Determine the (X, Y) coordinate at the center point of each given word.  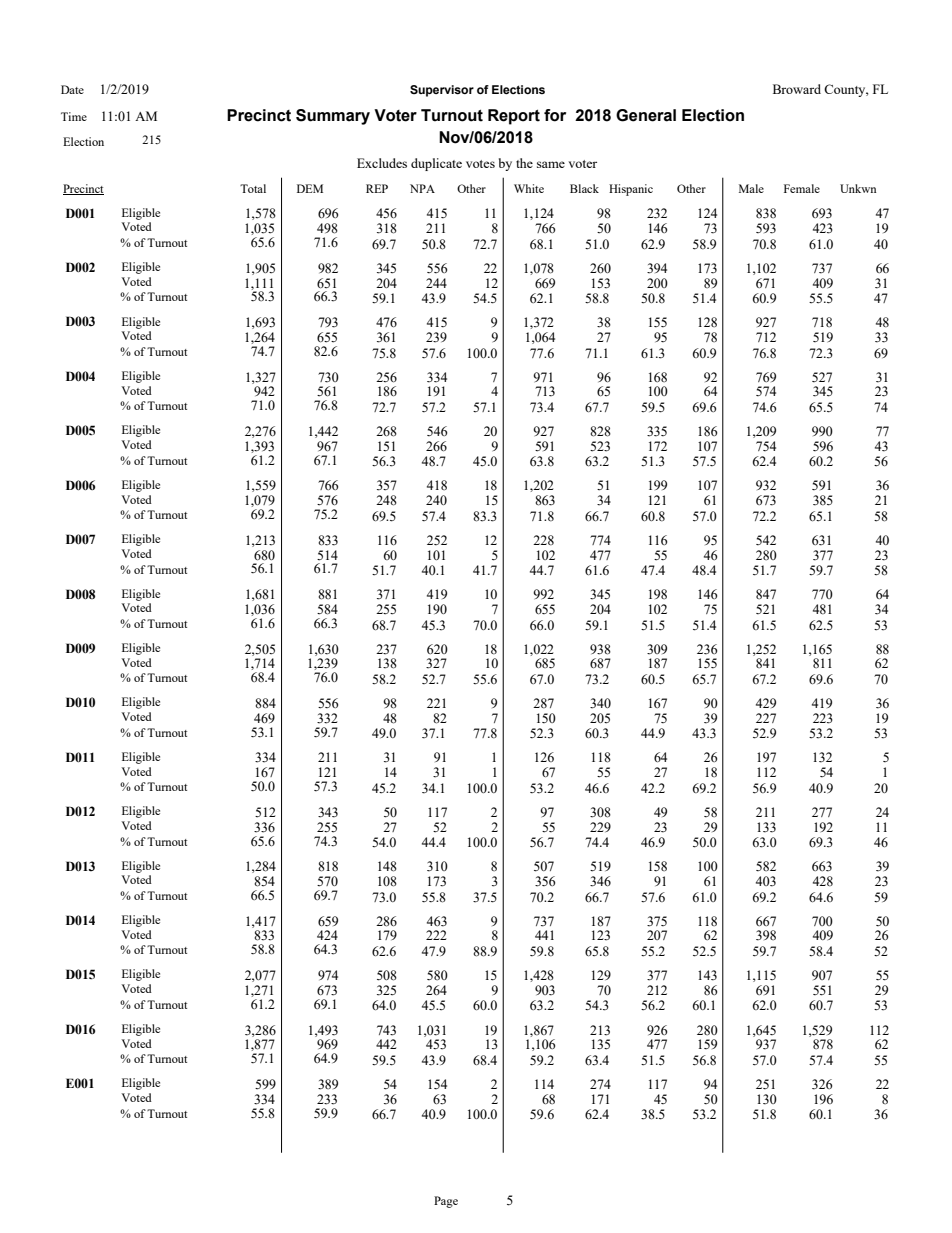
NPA (422, 188)
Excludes (382, 163)
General (646, 115)
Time (74, 116)
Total (253, 188)
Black (584, 188)
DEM (310, 188)
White (529, 188)
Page (446, 1202)
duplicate (436, 164)
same (551, 164)
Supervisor (442, 91)
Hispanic (631, 190)
